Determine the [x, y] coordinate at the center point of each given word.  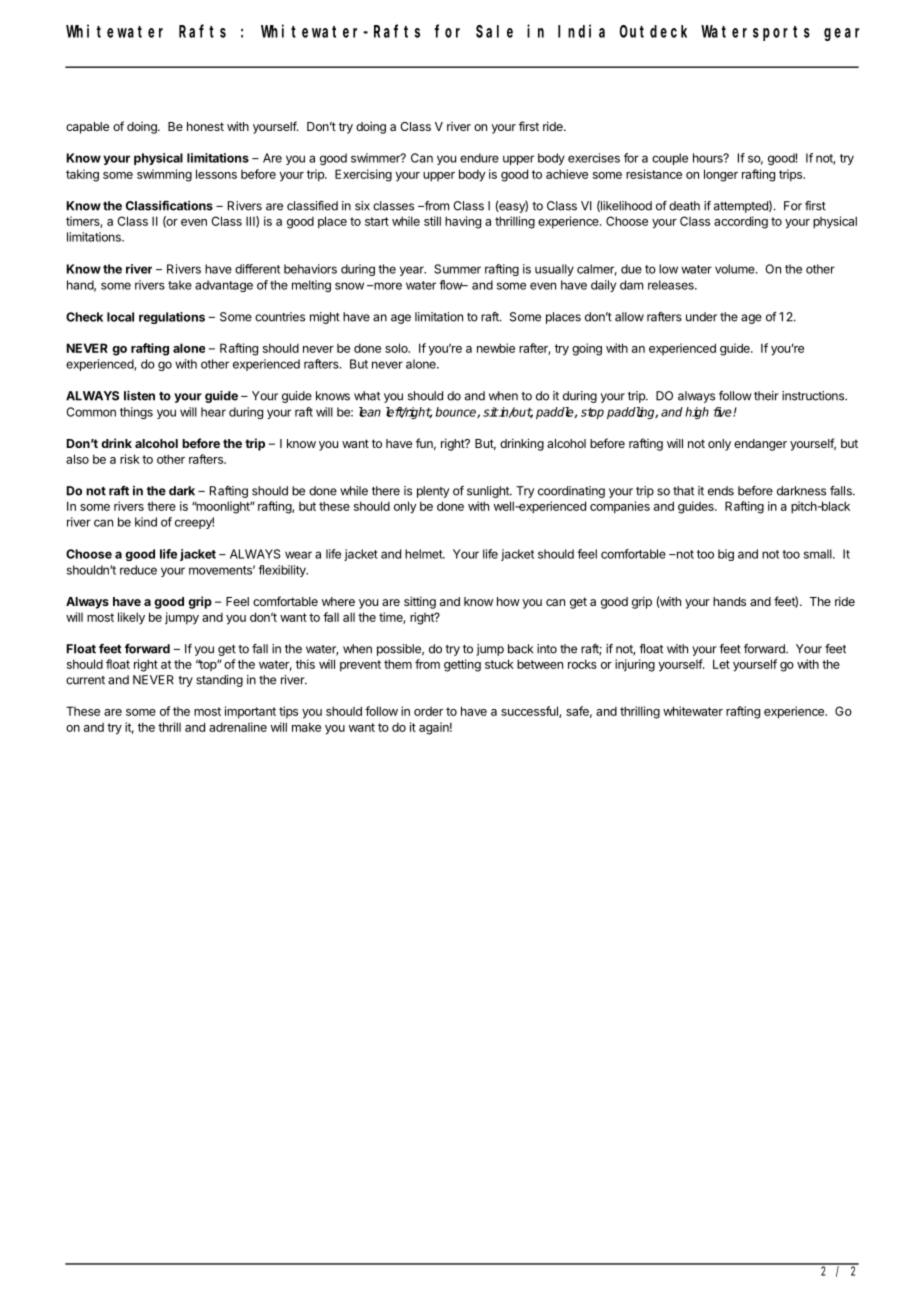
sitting [420, 602]
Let [721, 664]
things [136, 413]
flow [451, 285]
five [723, 412]
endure [479, 158]
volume [736, 269]
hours [709, 158]
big [726, 555]
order [428, 711]
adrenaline [238, 727]
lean [370, 412]
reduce [138, 570]
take [180, 285]
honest [205, 126]
